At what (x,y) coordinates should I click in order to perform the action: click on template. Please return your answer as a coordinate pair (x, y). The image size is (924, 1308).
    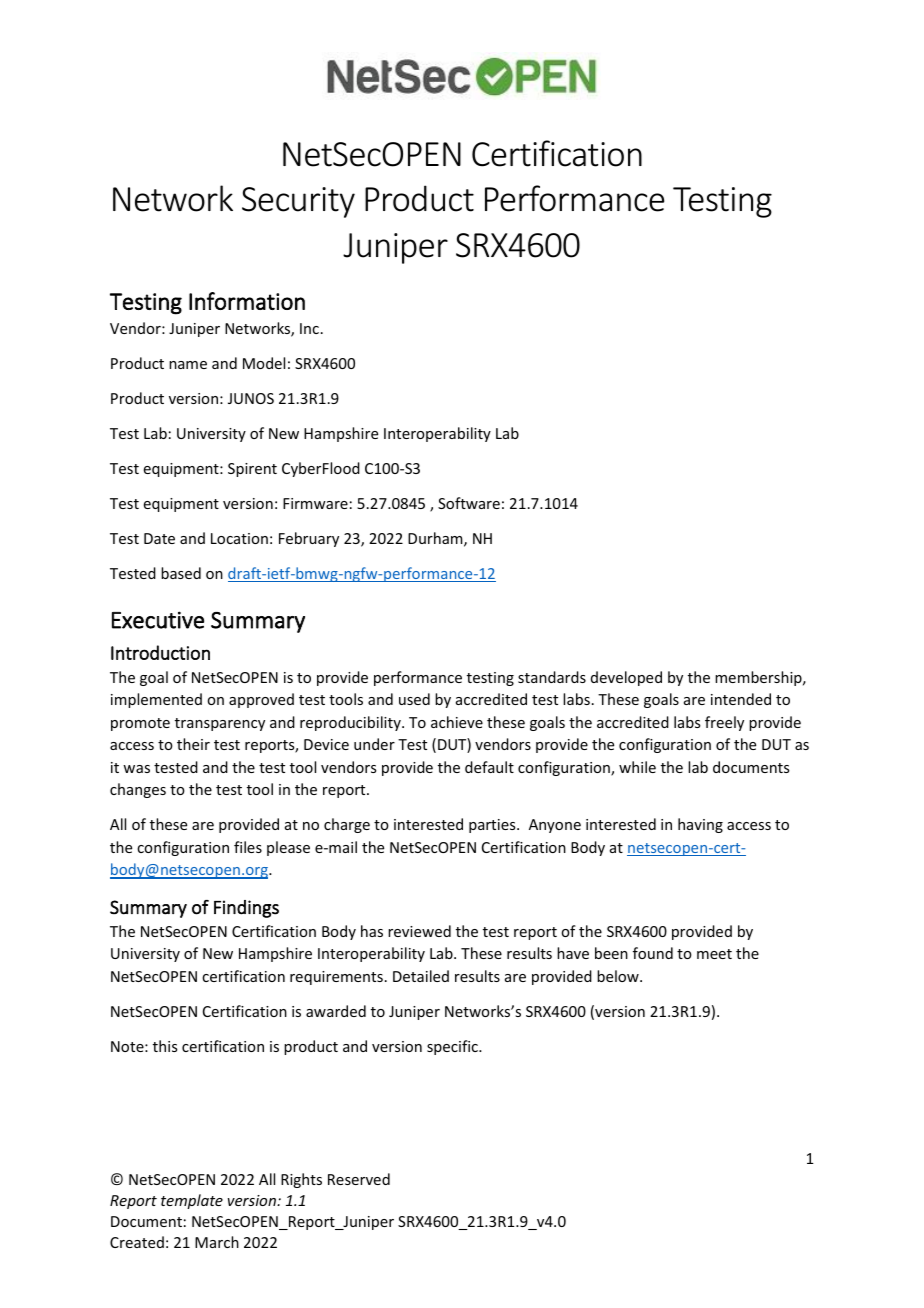
    Looking at the image, I should click on (192, 1201).
